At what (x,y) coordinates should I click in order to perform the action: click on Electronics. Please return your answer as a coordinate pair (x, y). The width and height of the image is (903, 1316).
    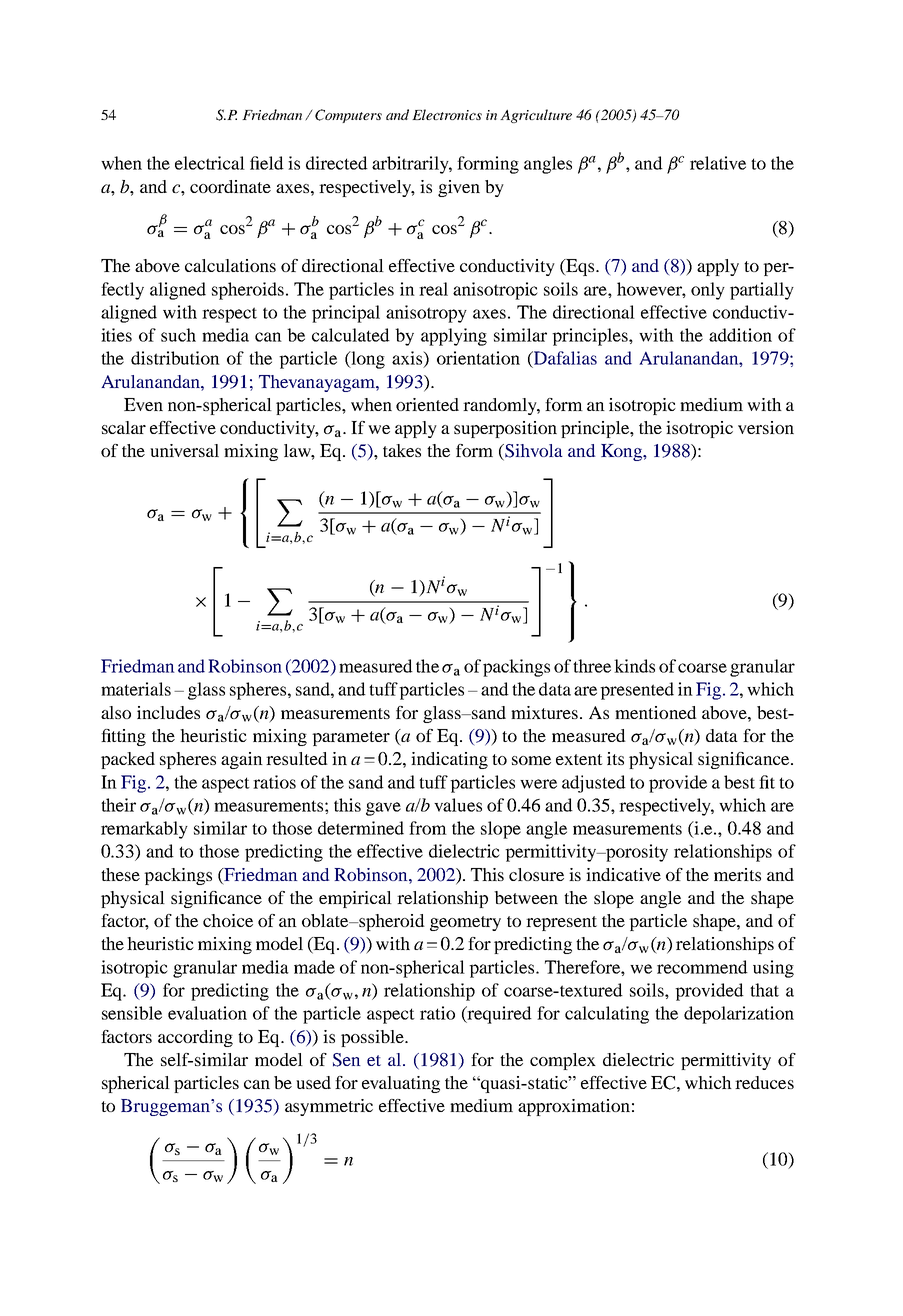
    Looking at the image, I should click on (447, 114).
